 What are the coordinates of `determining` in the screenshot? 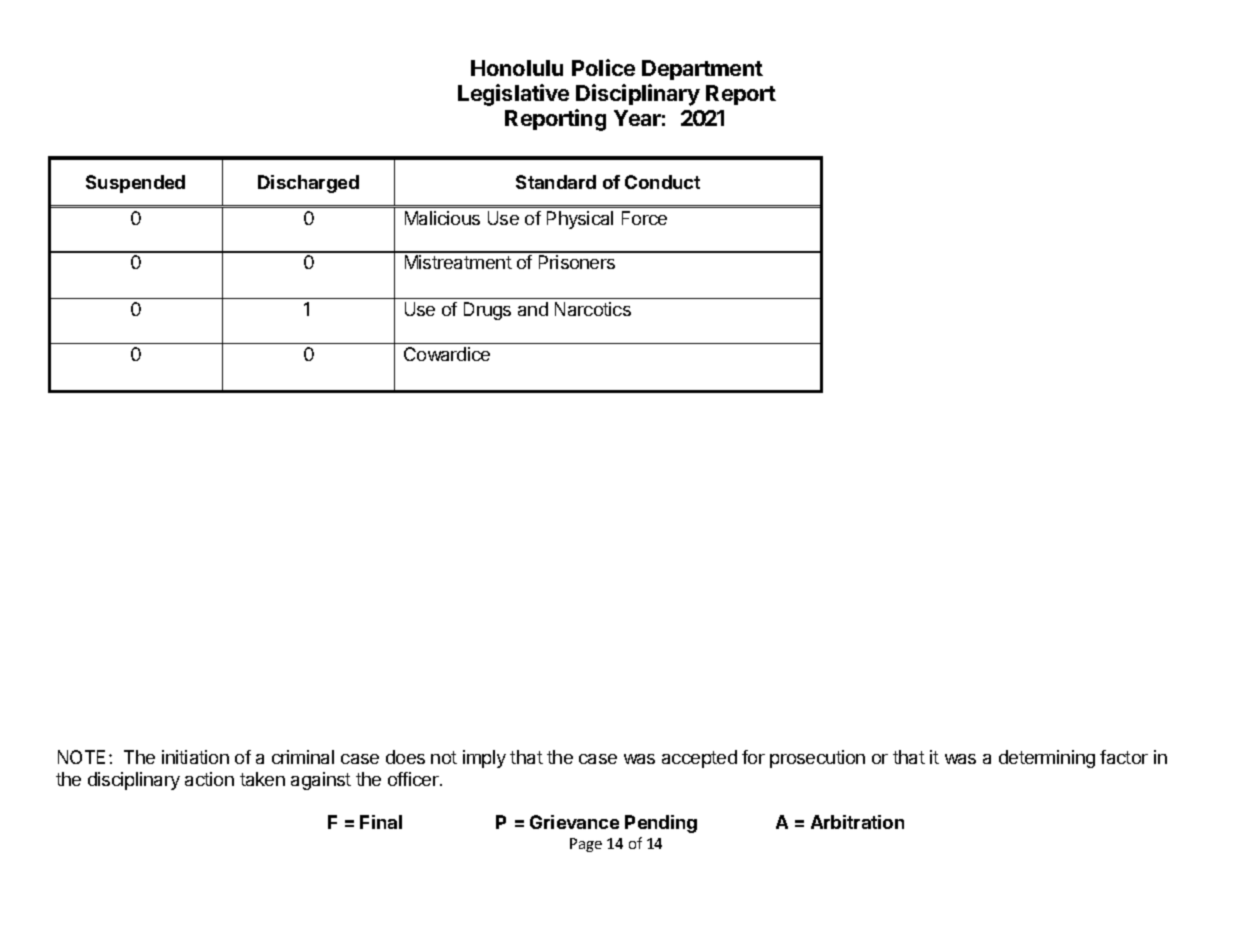 It's located at (1047, 759).
